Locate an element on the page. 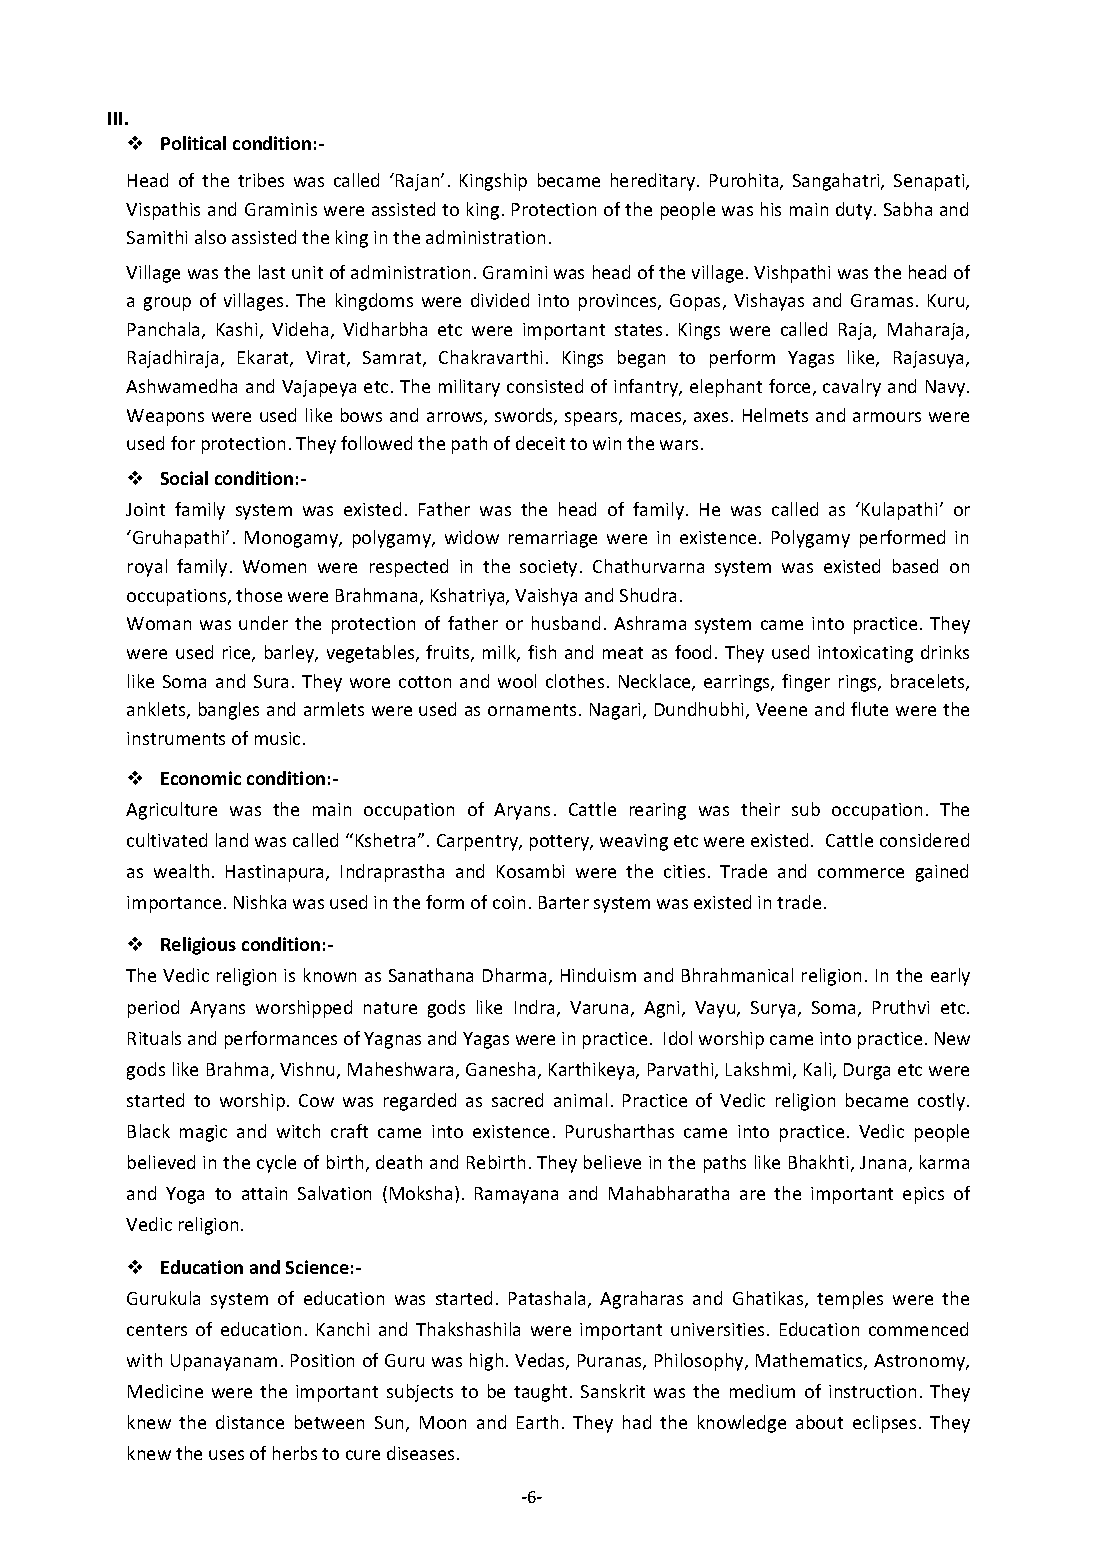 The height and width of the document is (1561, 1104). tribes is located at coordinates (261, 180).
